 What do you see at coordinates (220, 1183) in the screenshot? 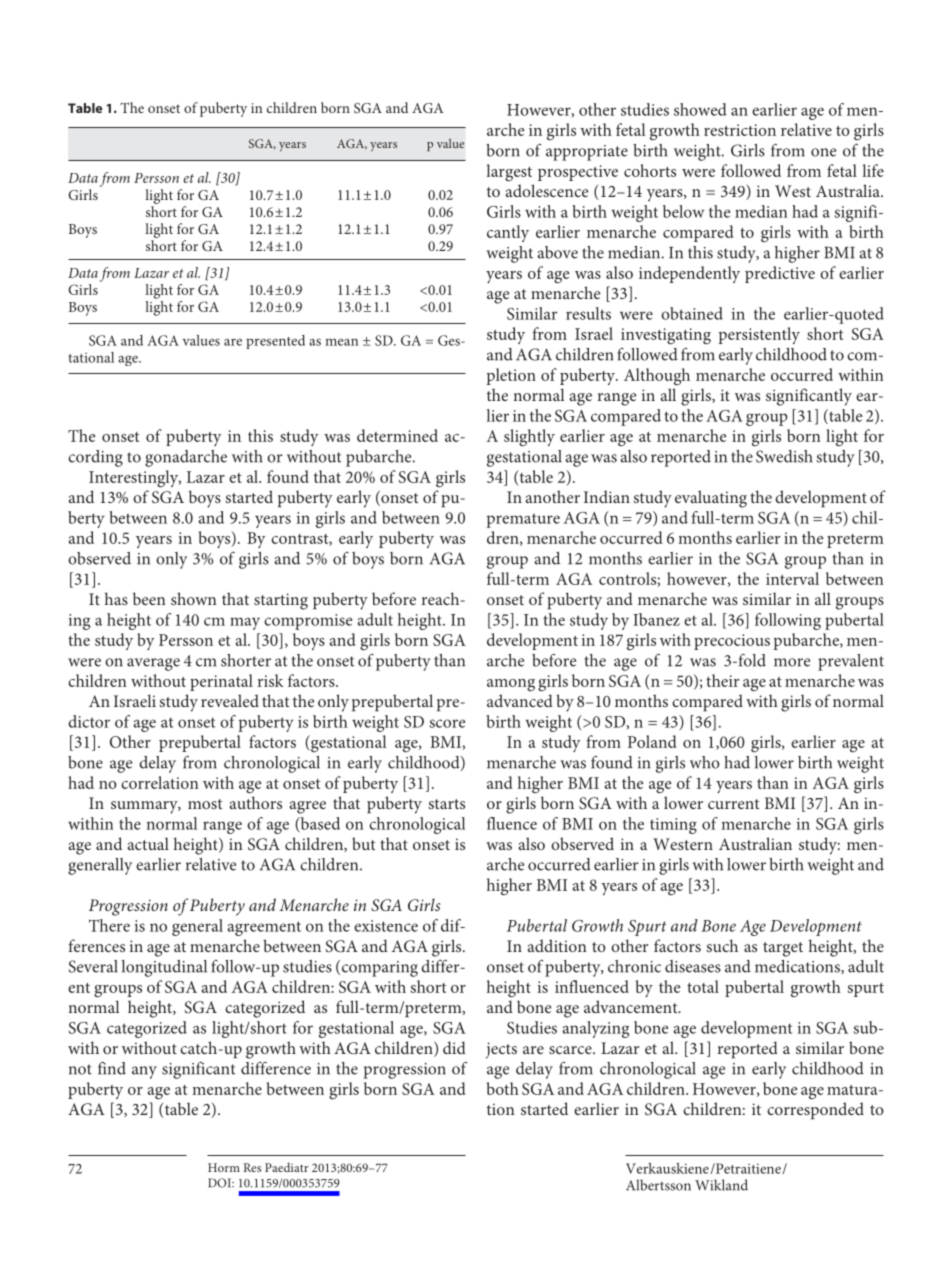
I see `DOI` at bounding box center [220, 1183].
